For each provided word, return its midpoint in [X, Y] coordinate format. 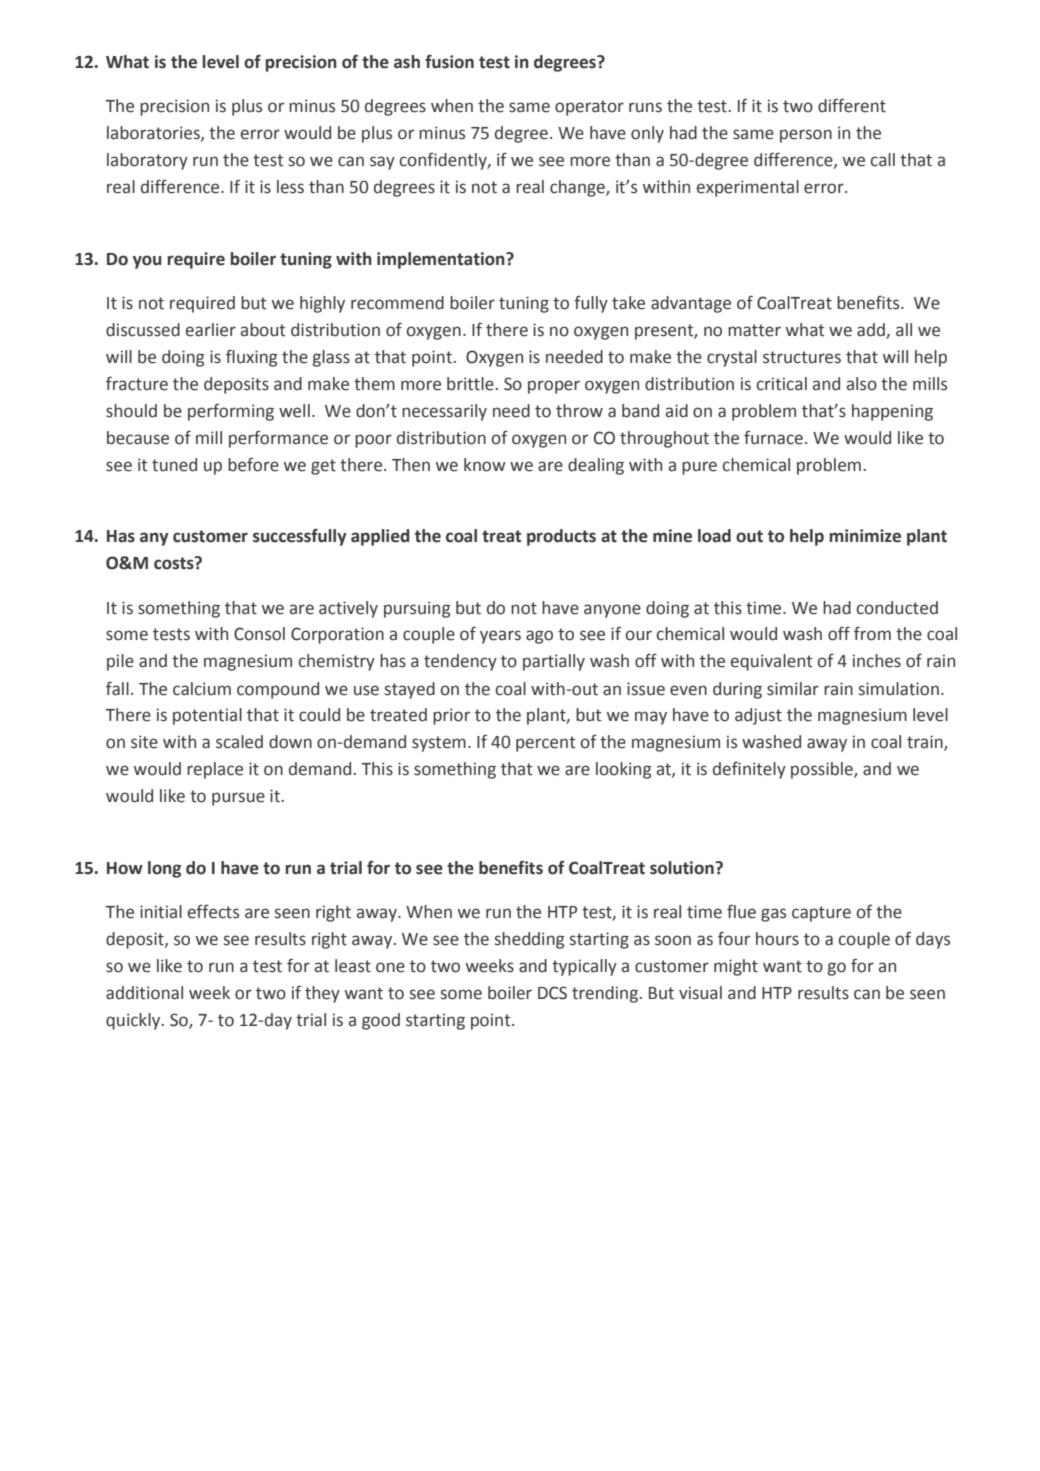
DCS [552, 993]
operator [589, 108]
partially [554, 662]
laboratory [147, 161]
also [862, 384]
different [852, 105]
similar [793, 689]
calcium [202, 689]
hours [777, 939]
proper [554, 387]
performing [231, 412]
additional [144, 993]
